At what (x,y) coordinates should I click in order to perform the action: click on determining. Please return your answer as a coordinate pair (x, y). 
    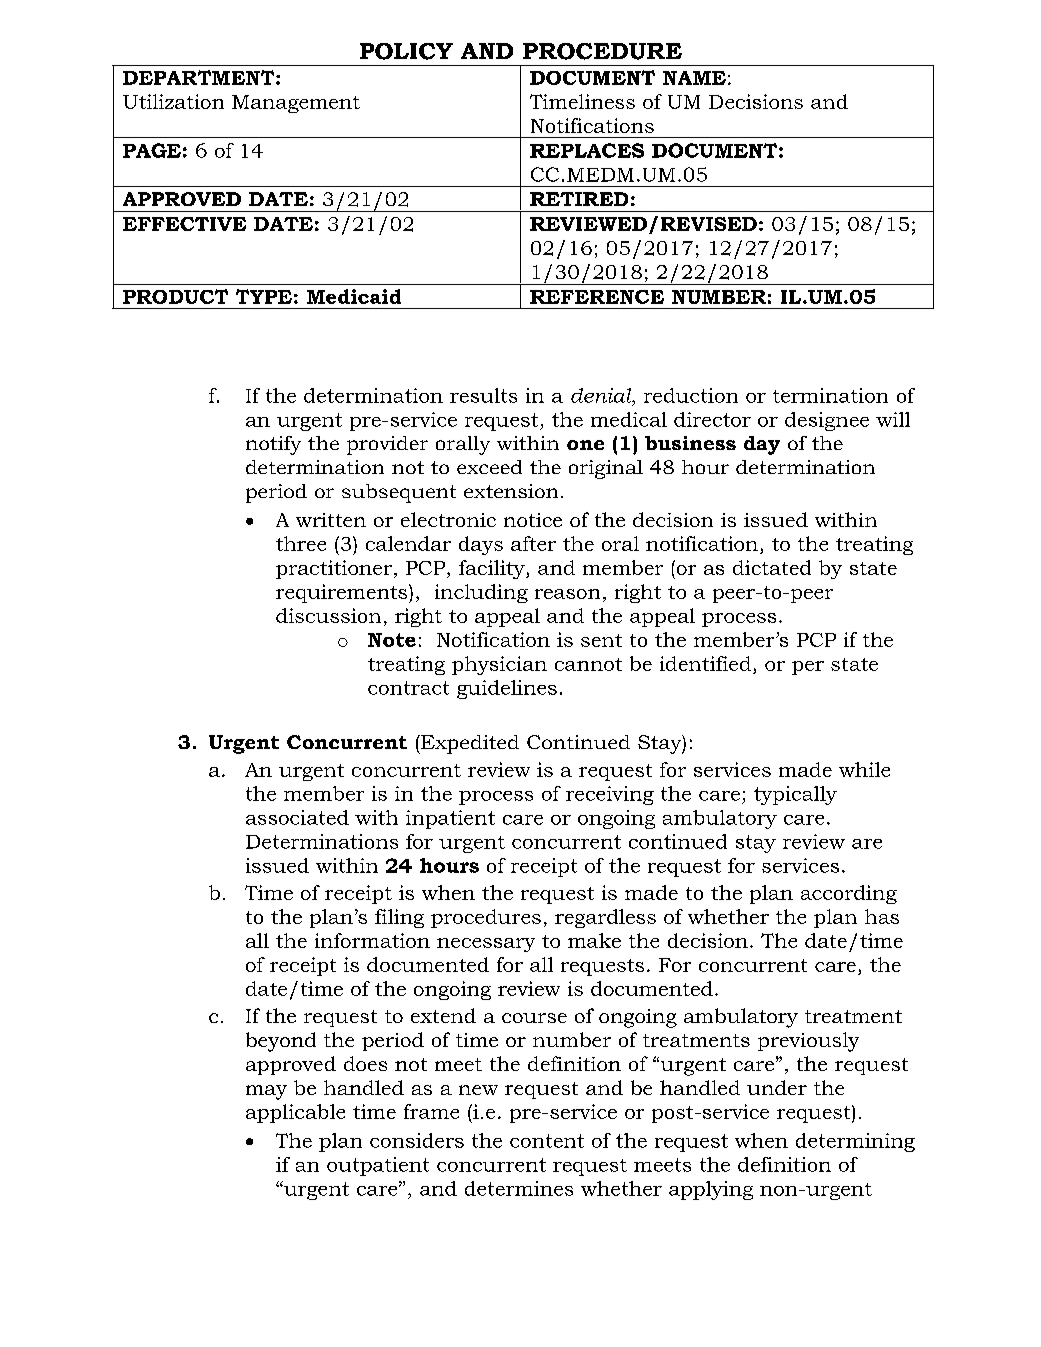
    Looking at the image, I should click on (855, 1142).
